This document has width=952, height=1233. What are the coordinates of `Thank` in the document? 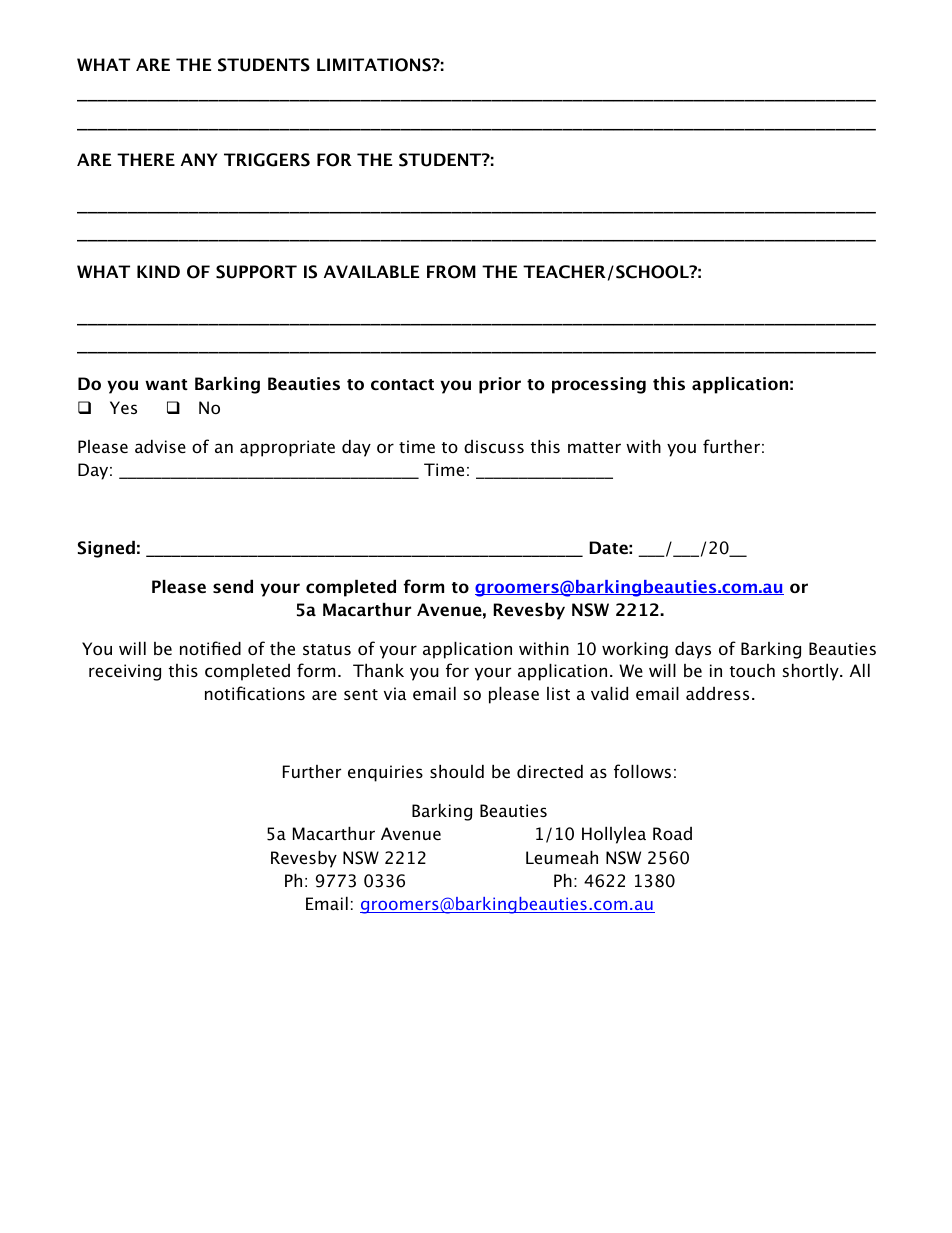 It's located at (378, 670).
